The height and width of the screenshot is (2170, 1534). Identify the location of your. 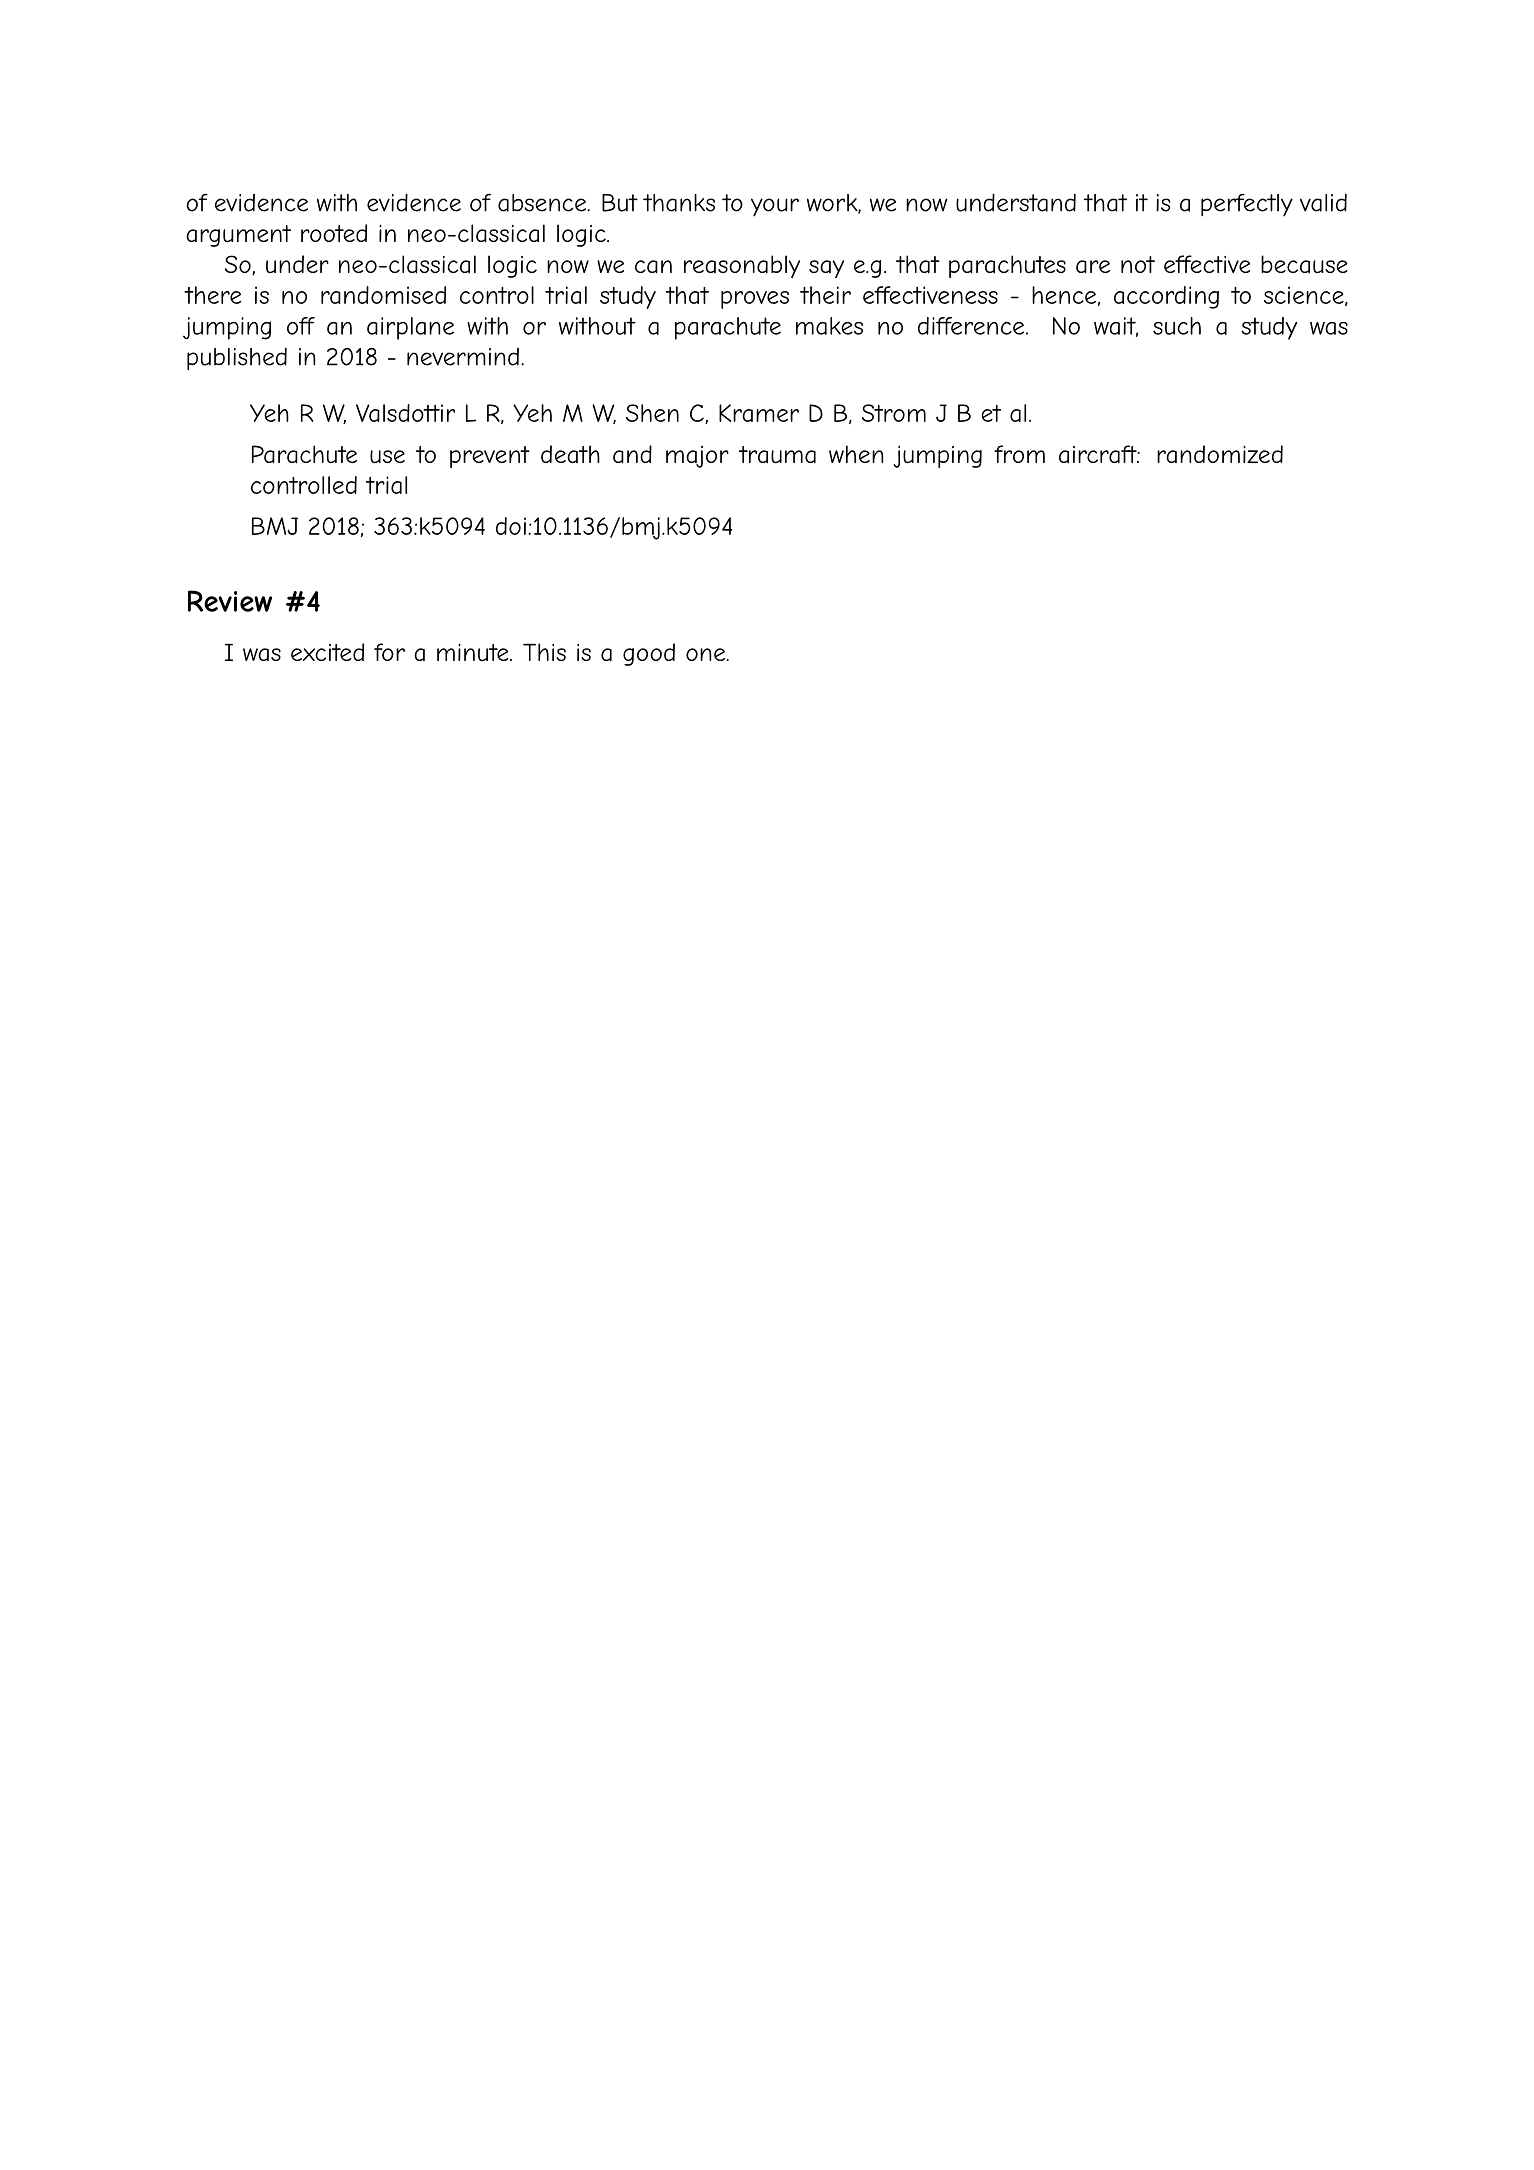
(775, 207).
